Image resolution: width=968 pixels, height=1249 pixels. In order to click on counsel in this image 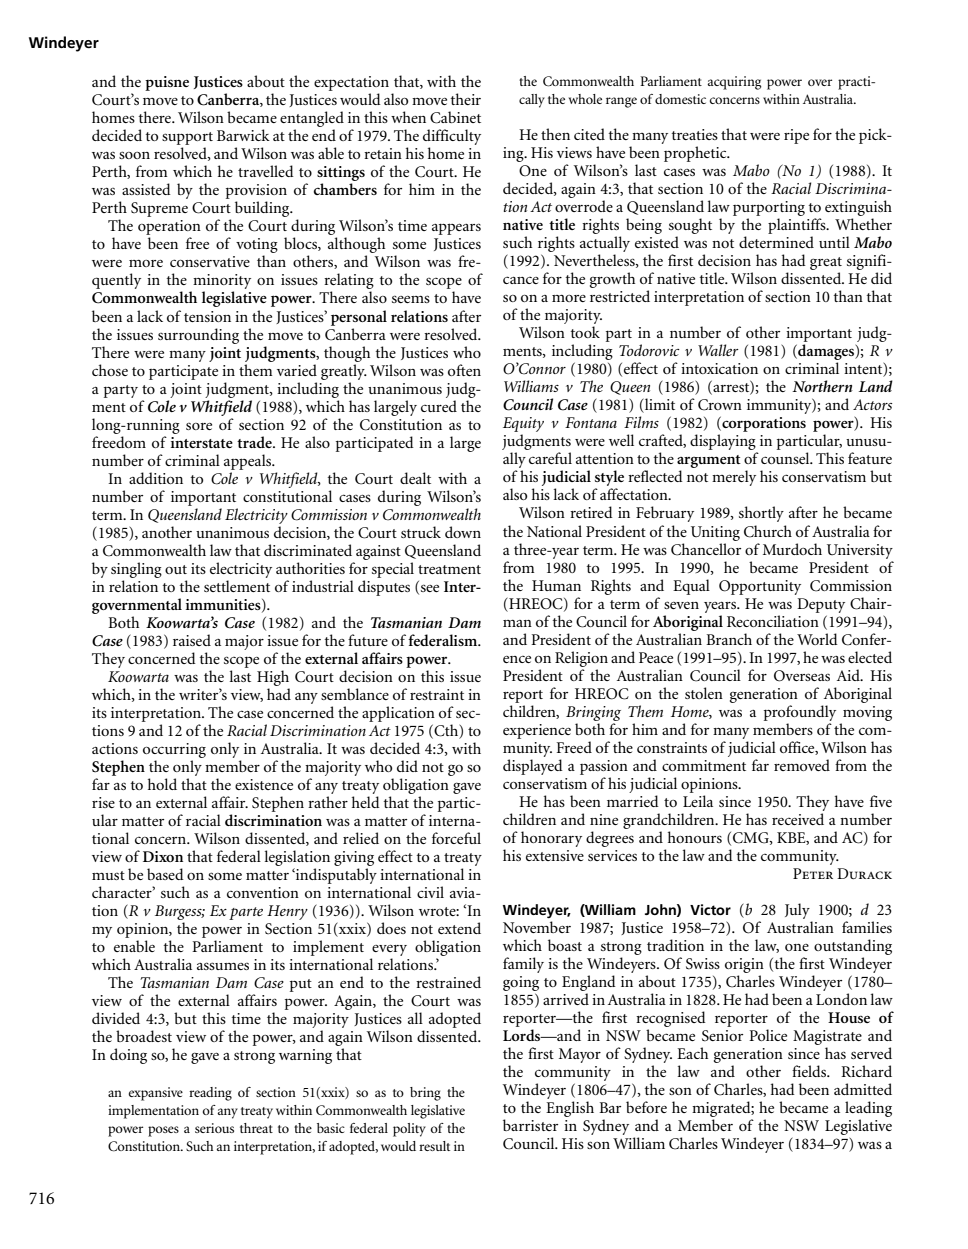, I will do `click(786, 458)`.
